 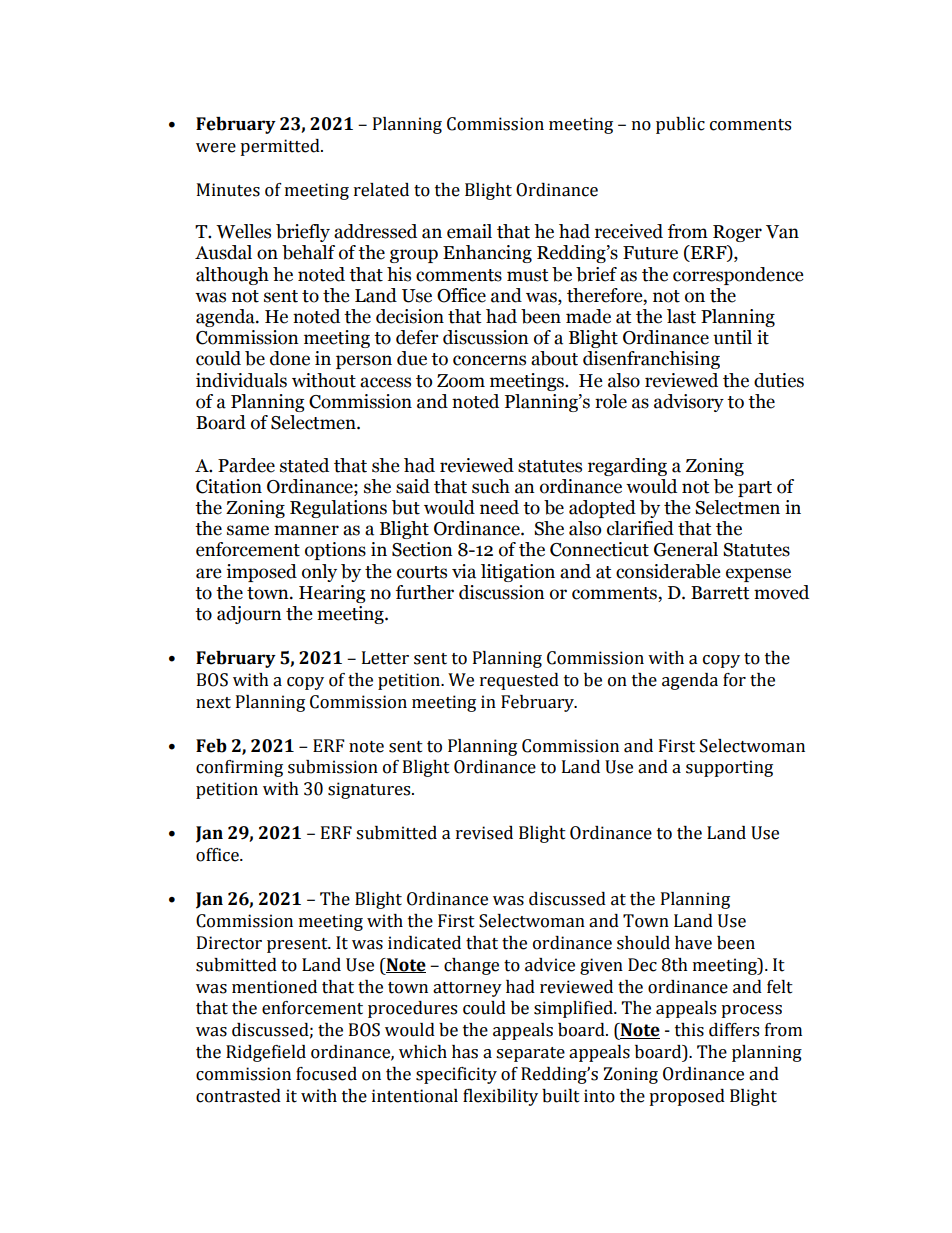 What do you see at coordinates (281, 147) in the screenshot?
I see `permitted` at bounding box center [281, 147].
